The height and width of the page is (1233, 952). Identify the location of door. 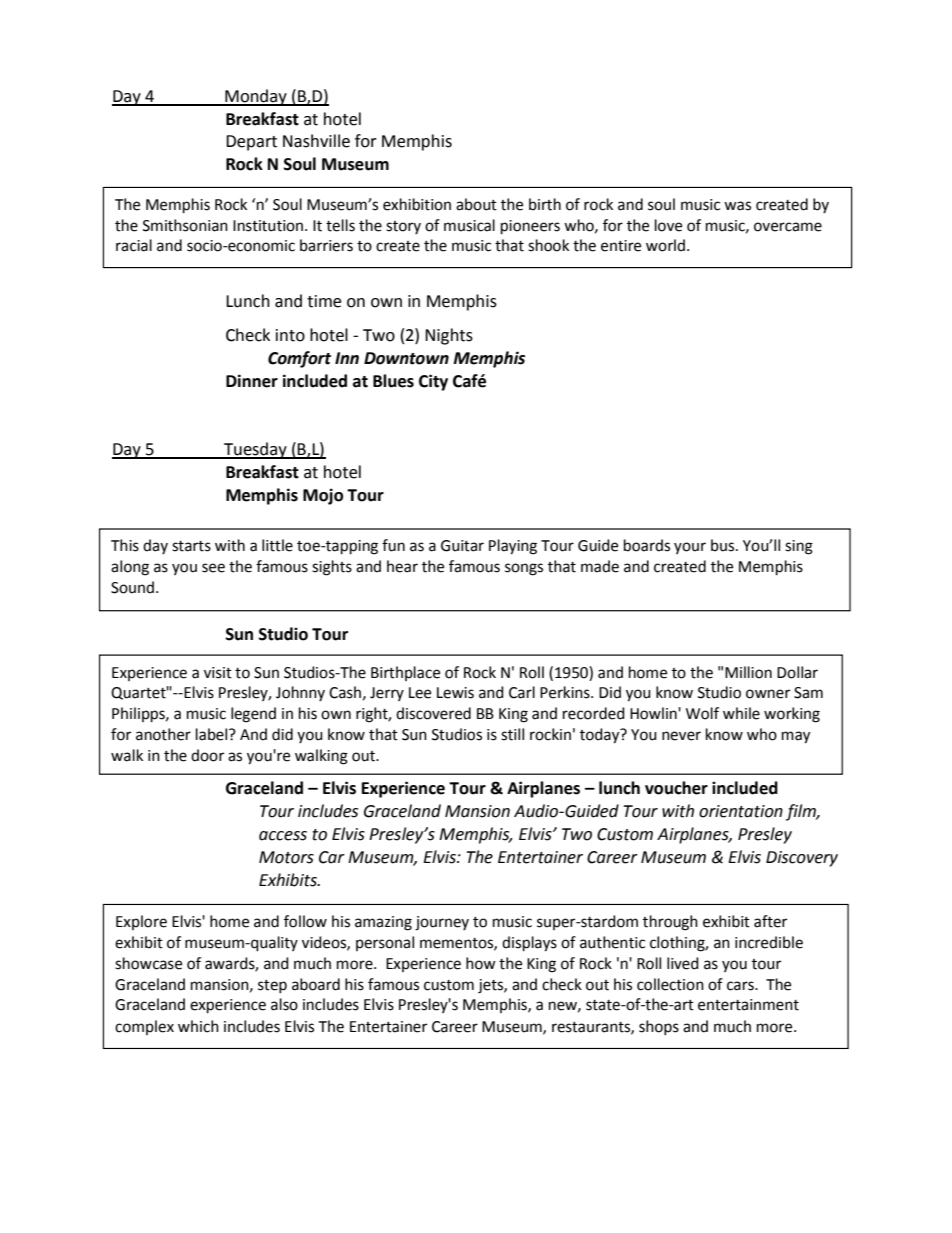
(207, 755).
